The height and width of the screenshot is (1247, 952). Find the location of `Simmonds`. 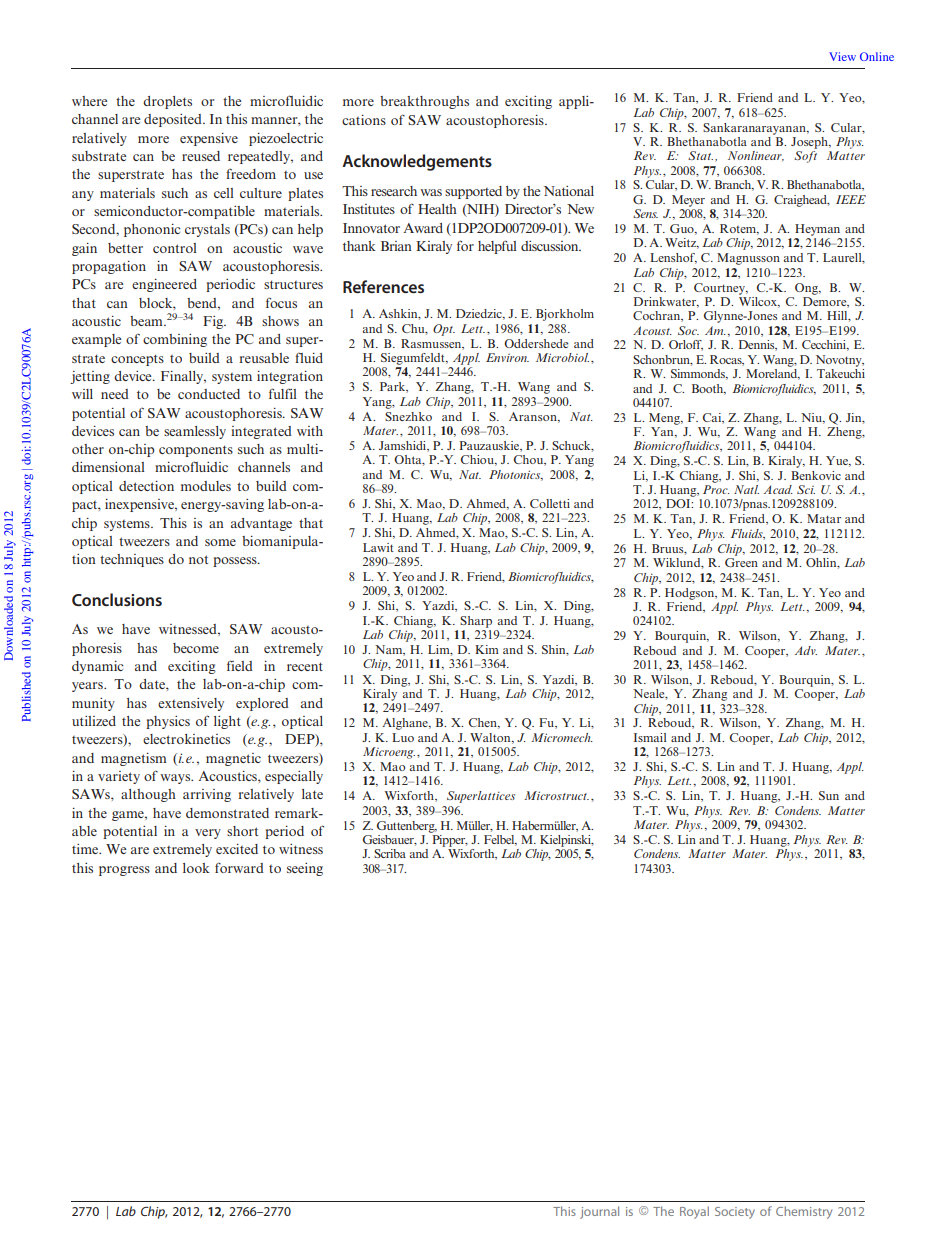

Simmonds is located at coordinates (699, 374).
